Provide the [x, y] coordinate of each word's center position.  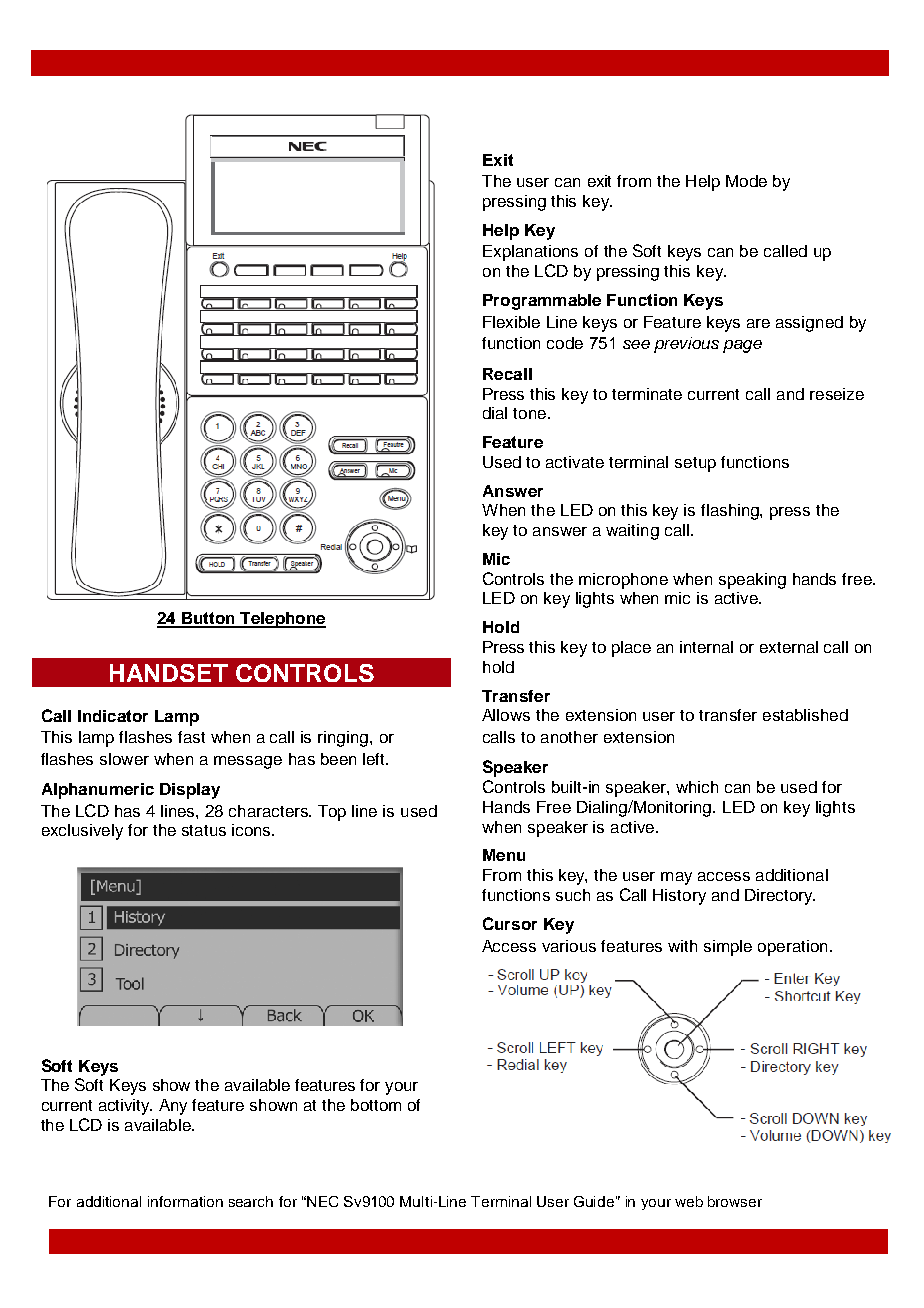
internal [706, 647]
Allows [506, 715]
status [204, 830]
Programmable [542, 302]
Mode [746, 181]
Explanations [530, 253]
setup [695, 464]
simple [728, 948]
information [185, 1201]
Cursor [510, 923]
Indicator [113, 716]
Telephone [282, 620]
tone [529, 413]
